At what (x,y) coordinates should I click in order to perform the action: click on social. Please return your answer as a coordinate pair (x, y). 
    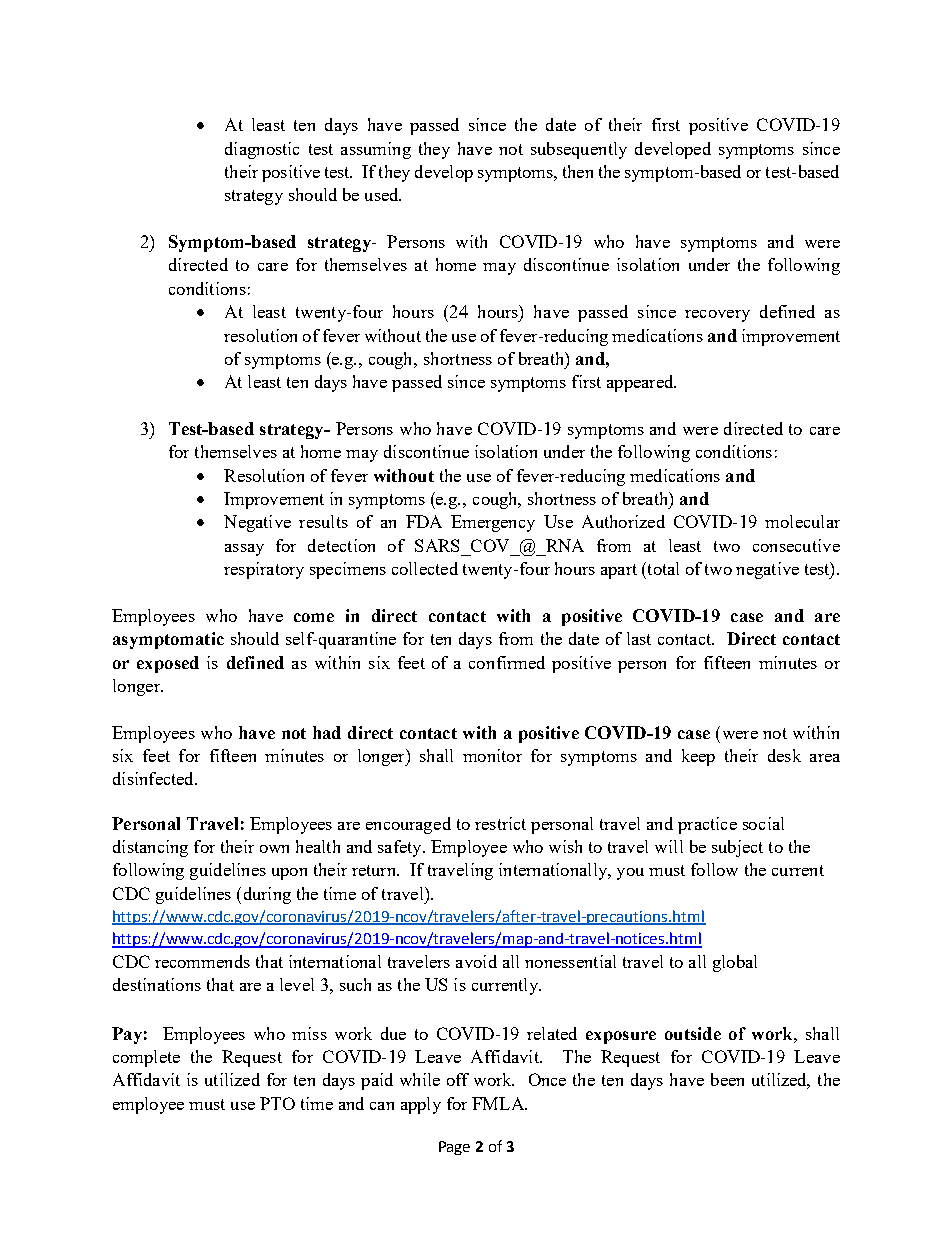
    Looking at the image, I should click on (763, 823).
